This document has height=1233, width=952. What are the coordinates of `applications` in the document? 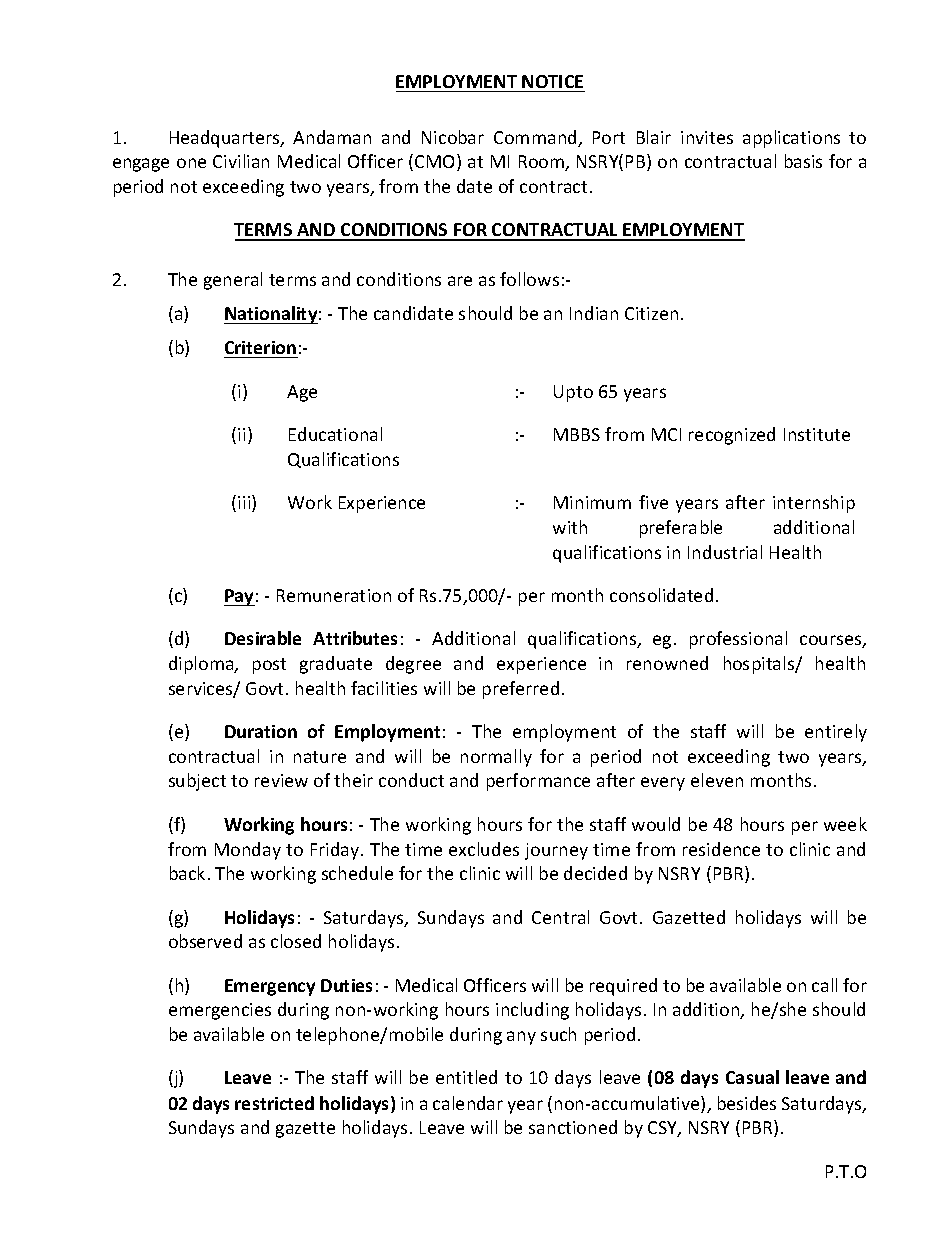 It's located at (791, 139).
